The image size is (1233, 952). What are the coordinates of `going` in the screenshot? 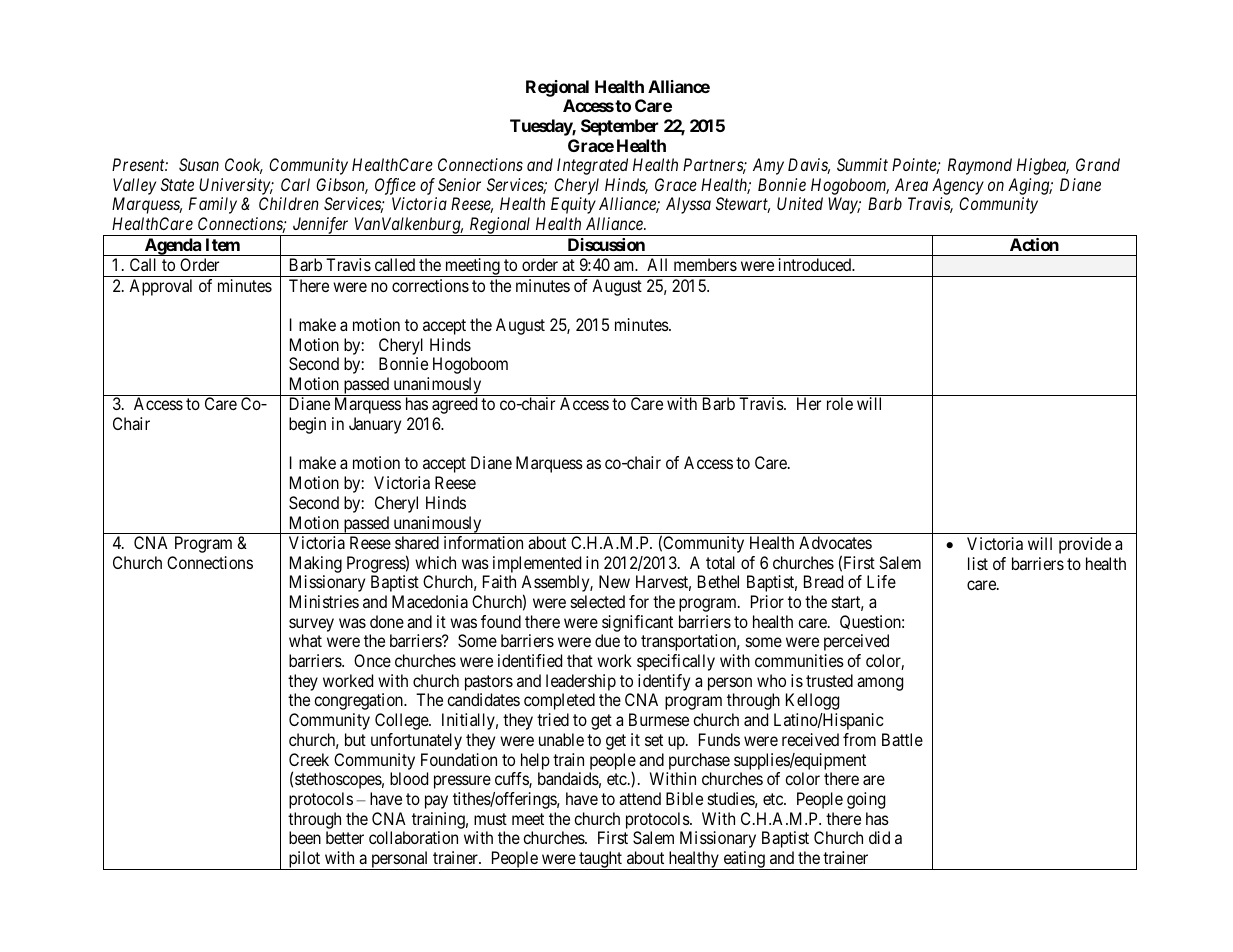 It's located at (866, 800).
